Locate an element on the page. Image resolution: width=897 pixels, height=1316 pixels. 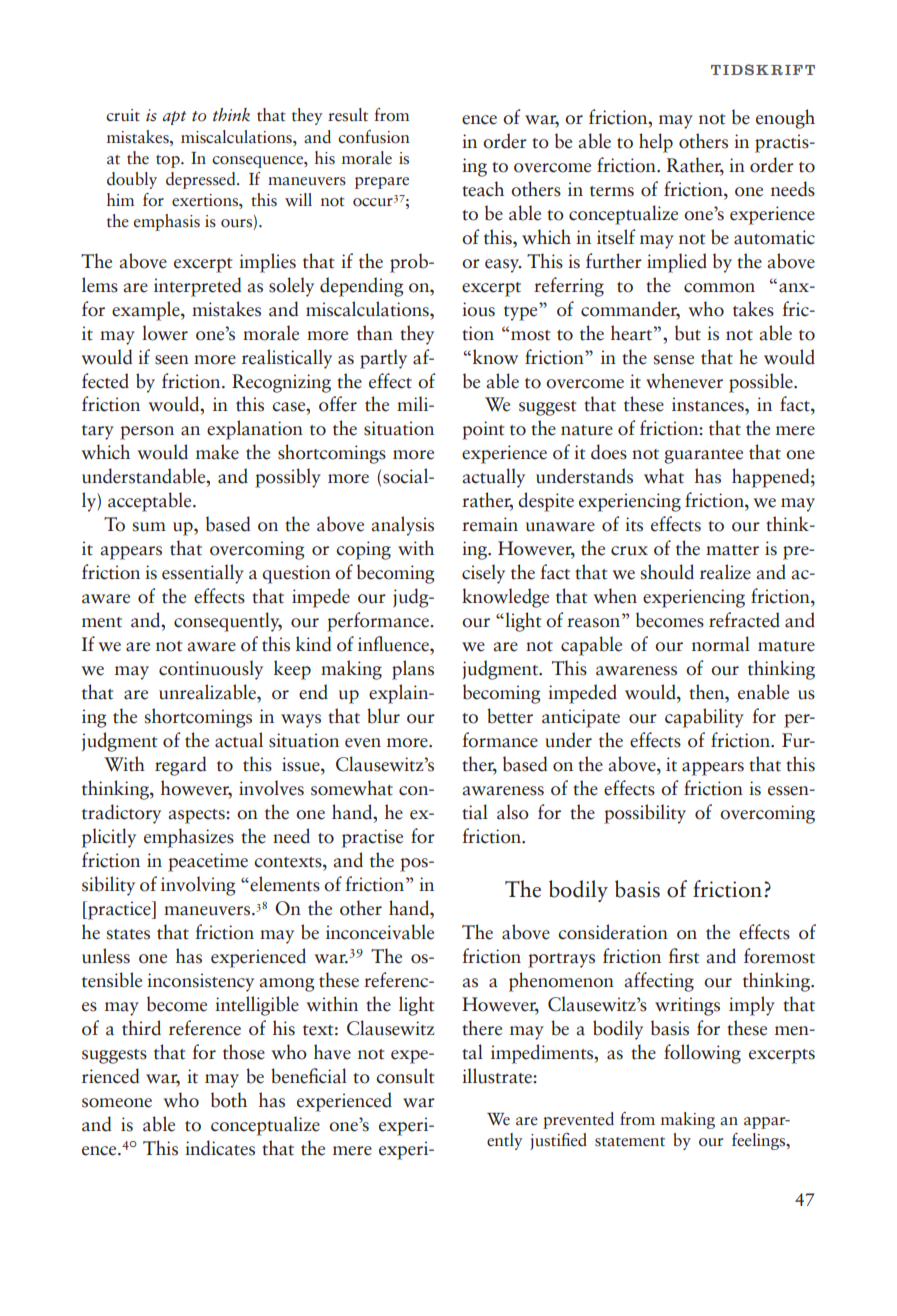
continuously is located at coordinates (211, 670).
